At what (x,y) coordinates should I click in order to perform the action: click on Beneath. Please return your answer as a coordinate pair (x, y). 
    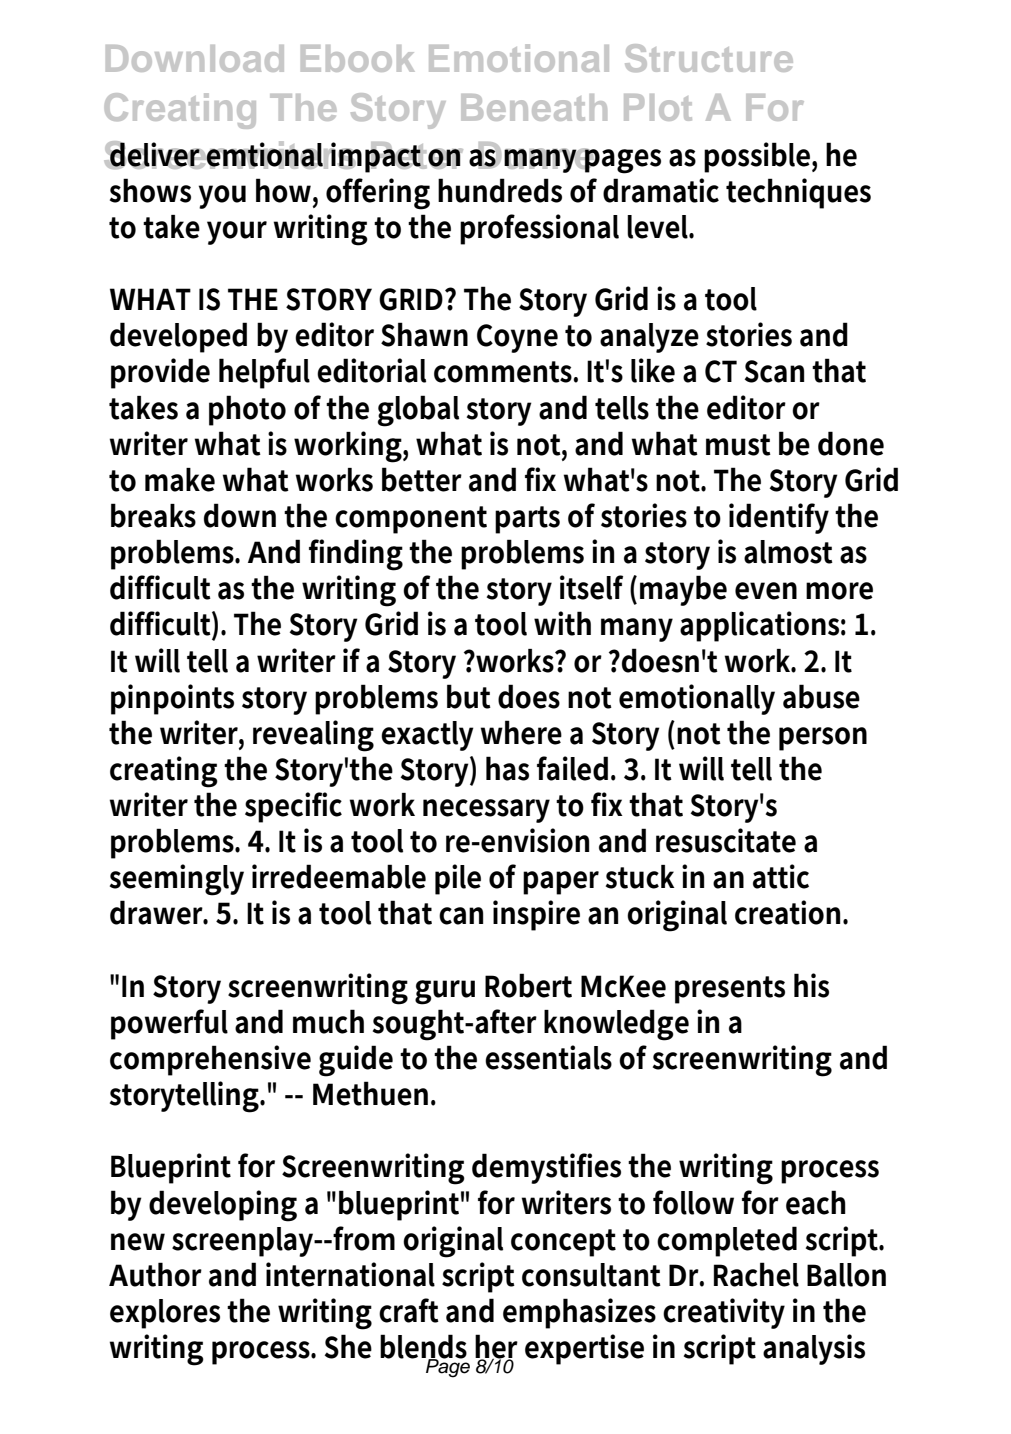
    Looking at the image, I should click on (534, 107).
